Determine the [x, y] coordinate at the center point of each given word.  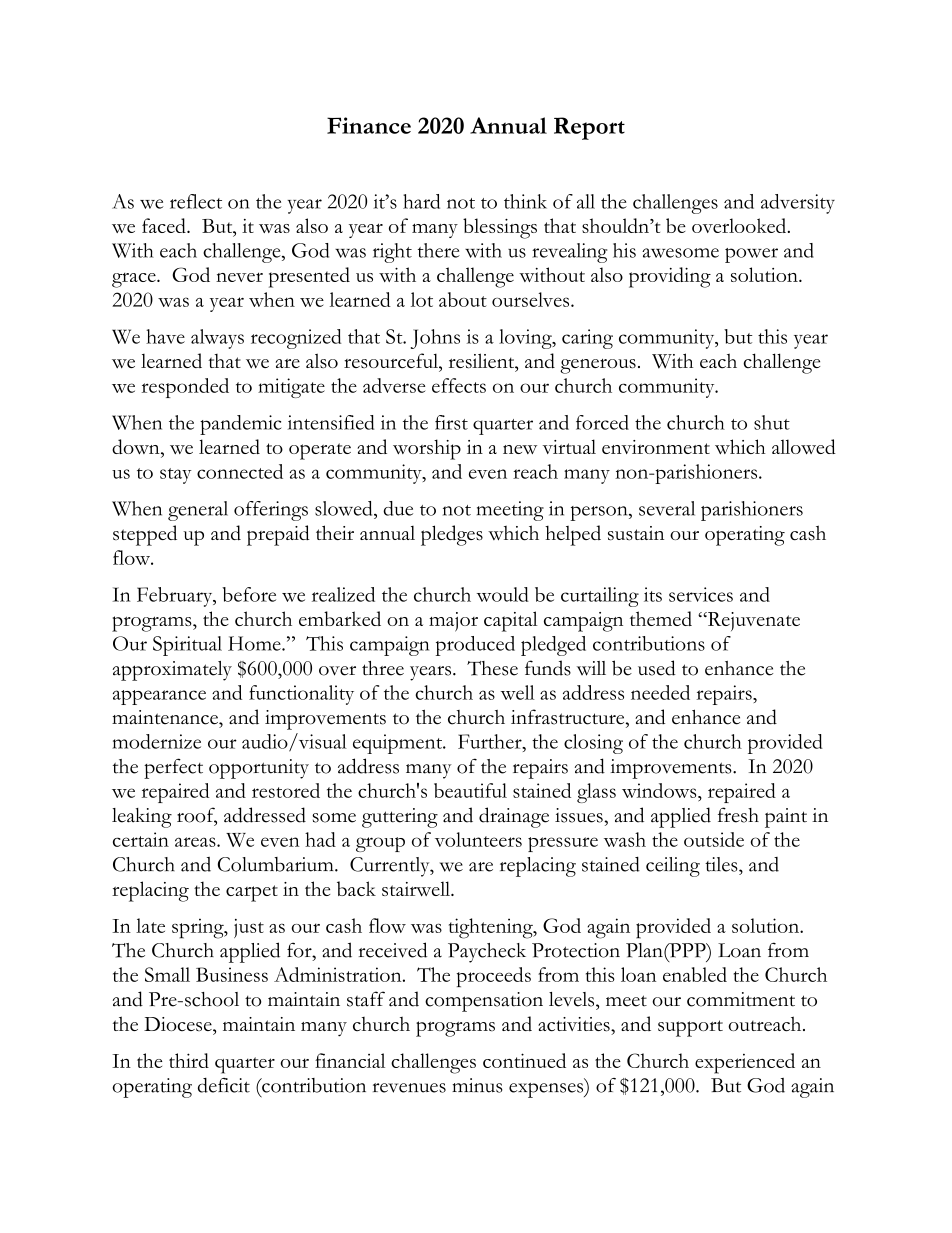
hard [421, 201]
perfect [173, 768]
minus [477, 1085]
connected [240, 471]
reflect [196, 201]
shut [772, 422]
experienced [745, 1063]
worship [427, 449]
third [189, 1060]
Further [491, 741]
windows [660, 790]
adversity [798, 204]
